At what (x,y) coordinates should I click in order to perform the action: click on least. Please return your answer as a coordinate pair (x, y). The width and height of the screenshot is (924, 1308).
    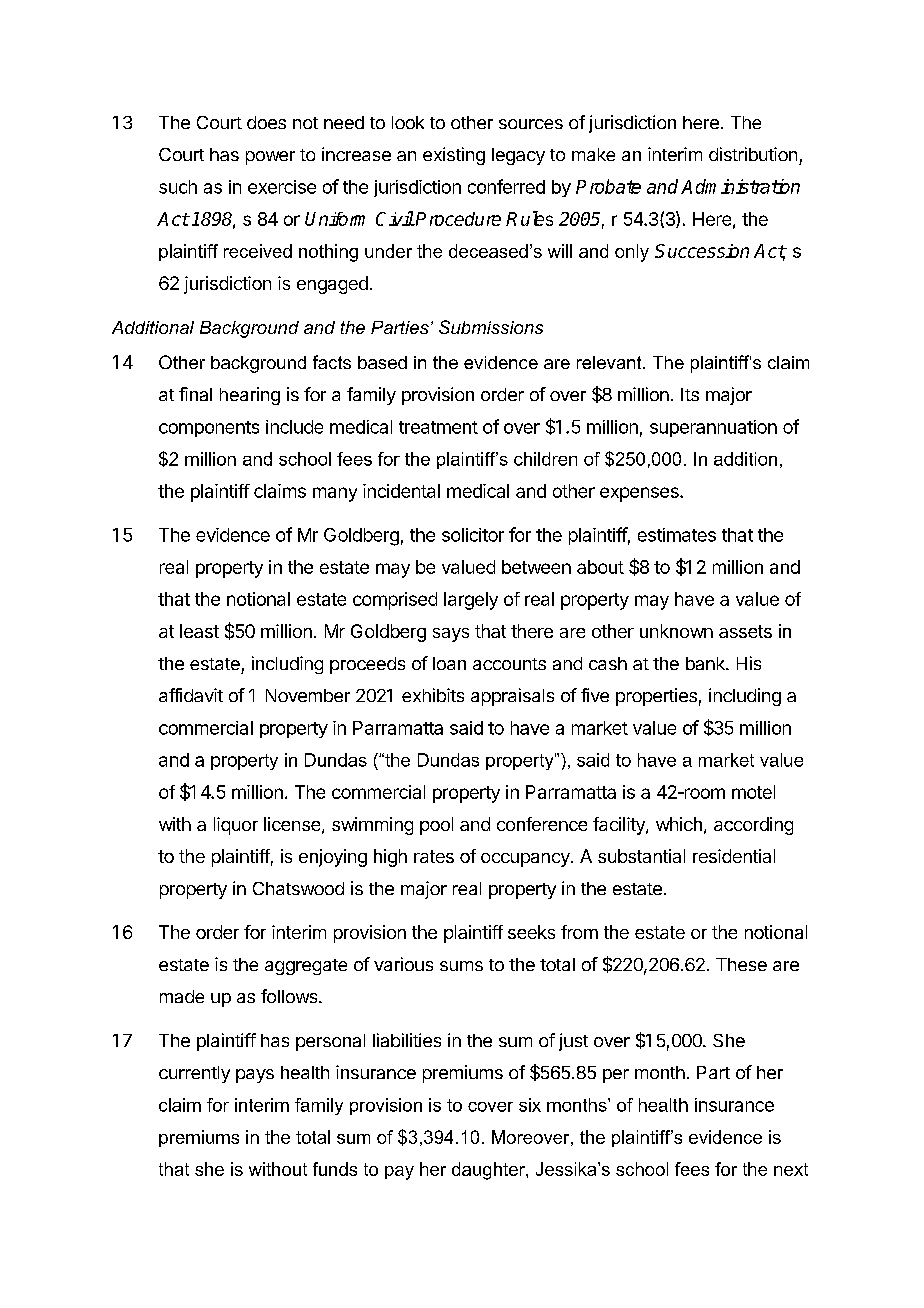
    Looking at the image, I should click on (199, 631).
